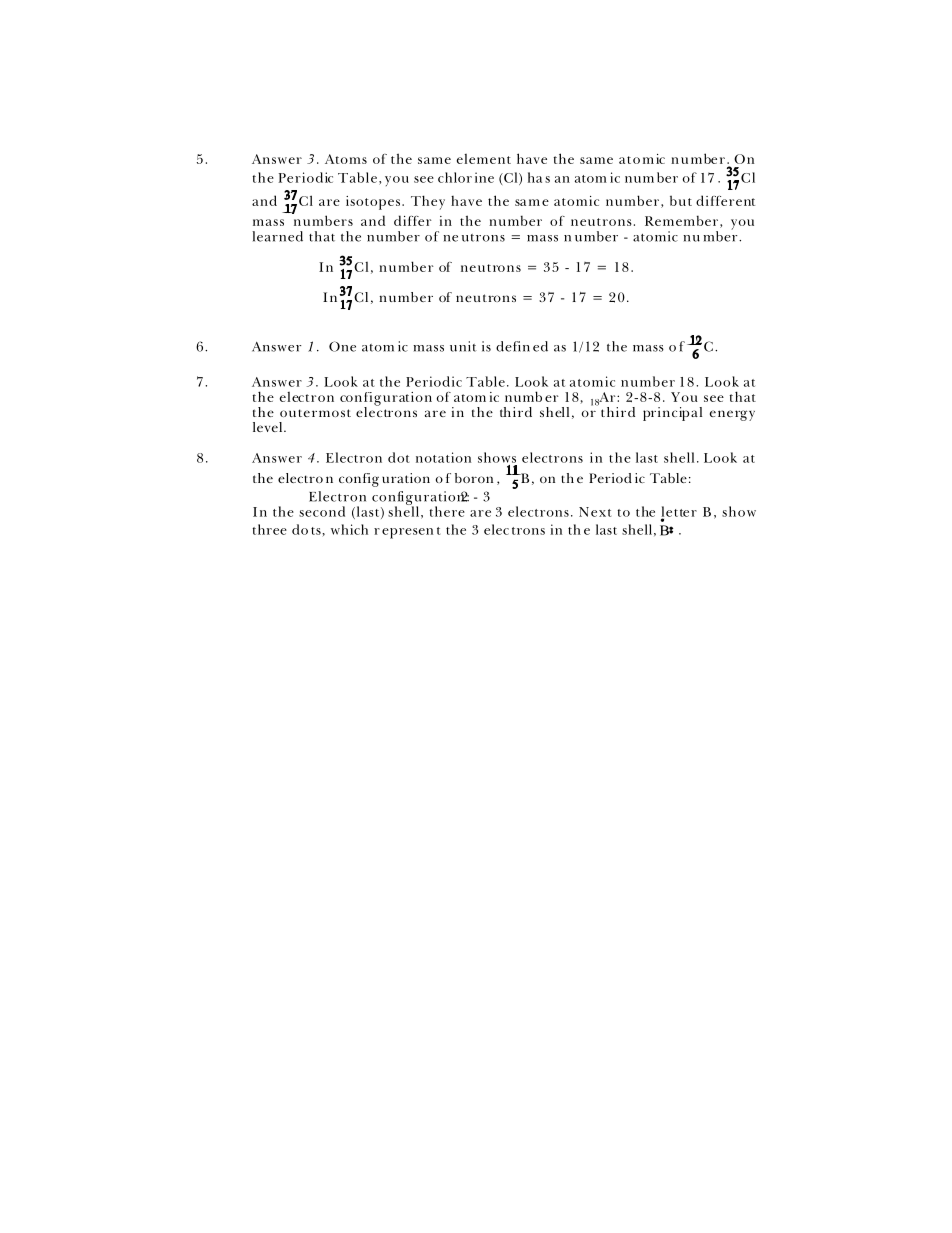 The width and height of the screenshot is (952, 1233). Describe the element at coordinates (342, 346) in the screenshot. I see `One` at that location.
